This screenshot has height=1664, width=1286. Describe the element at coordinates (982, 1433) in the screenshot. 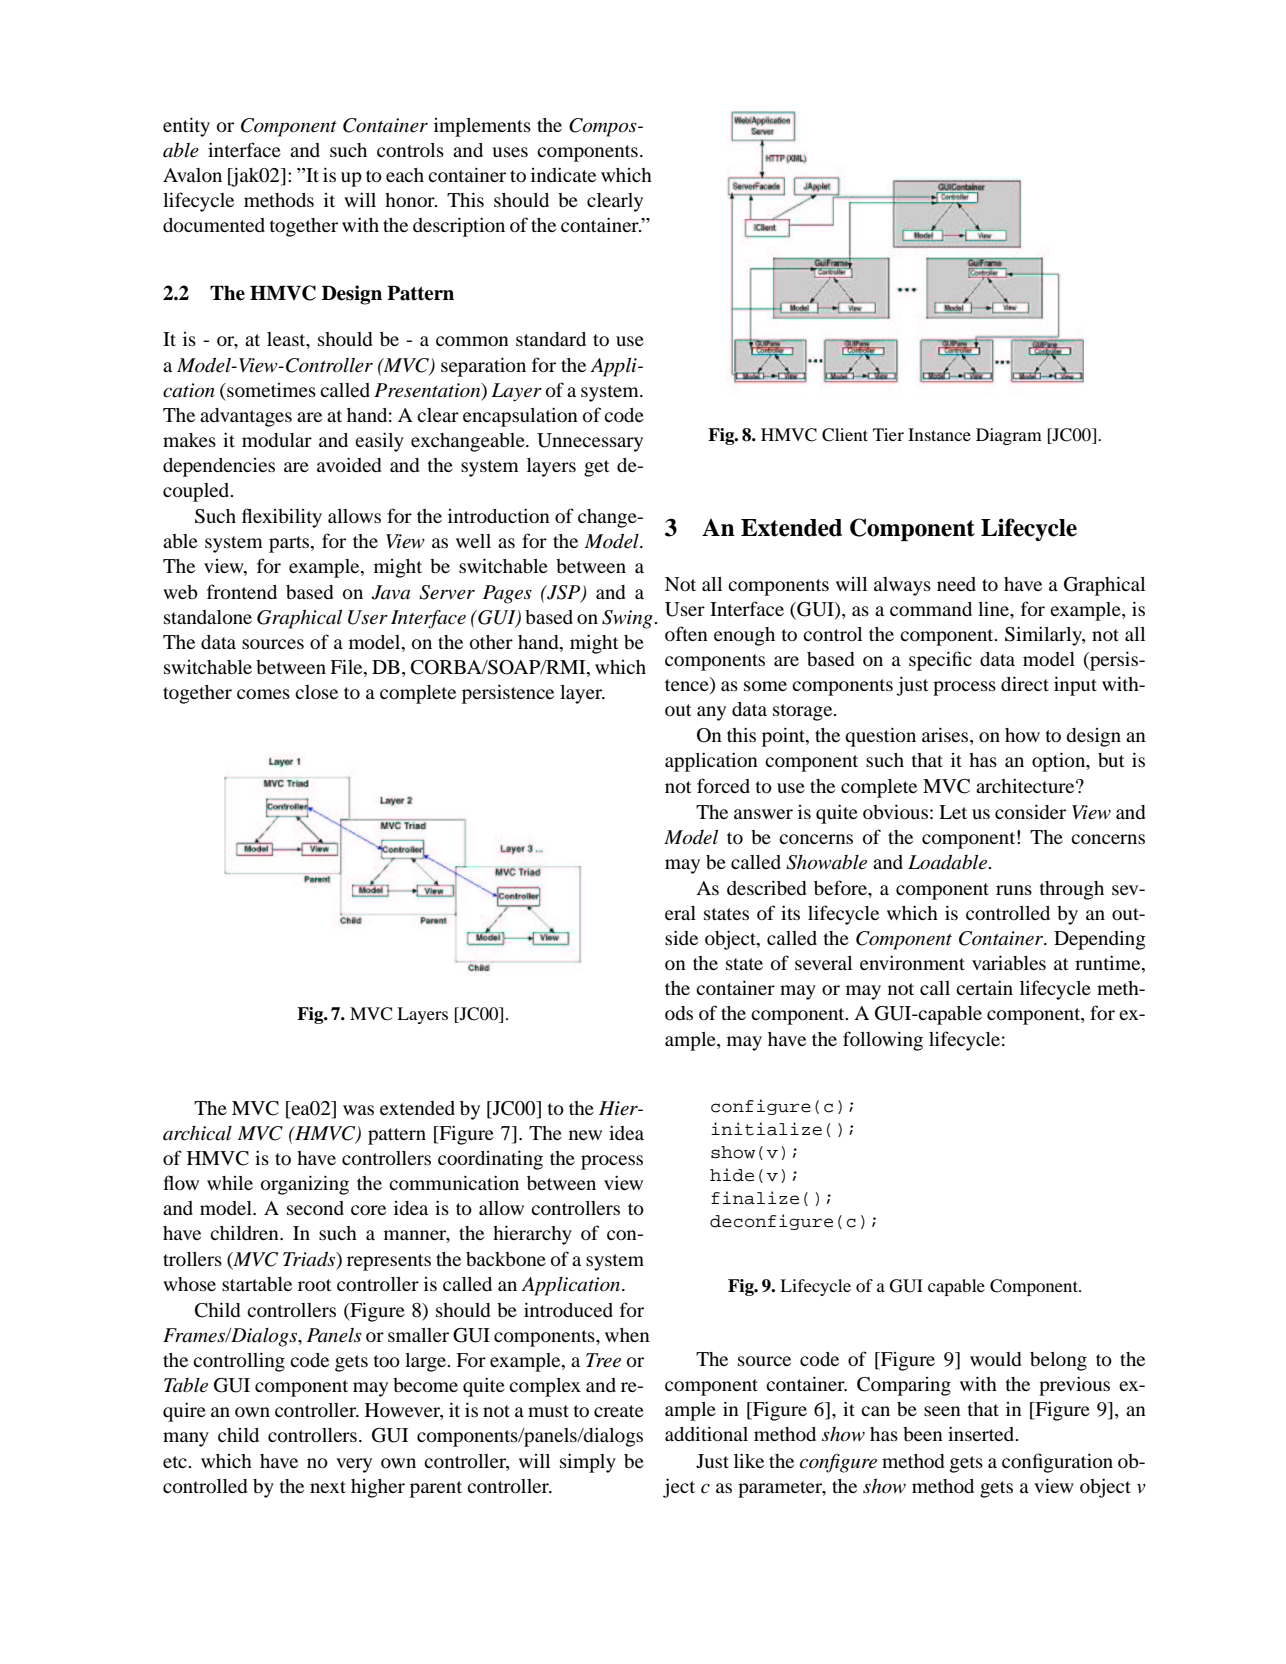

I see `inserted` at that location.
